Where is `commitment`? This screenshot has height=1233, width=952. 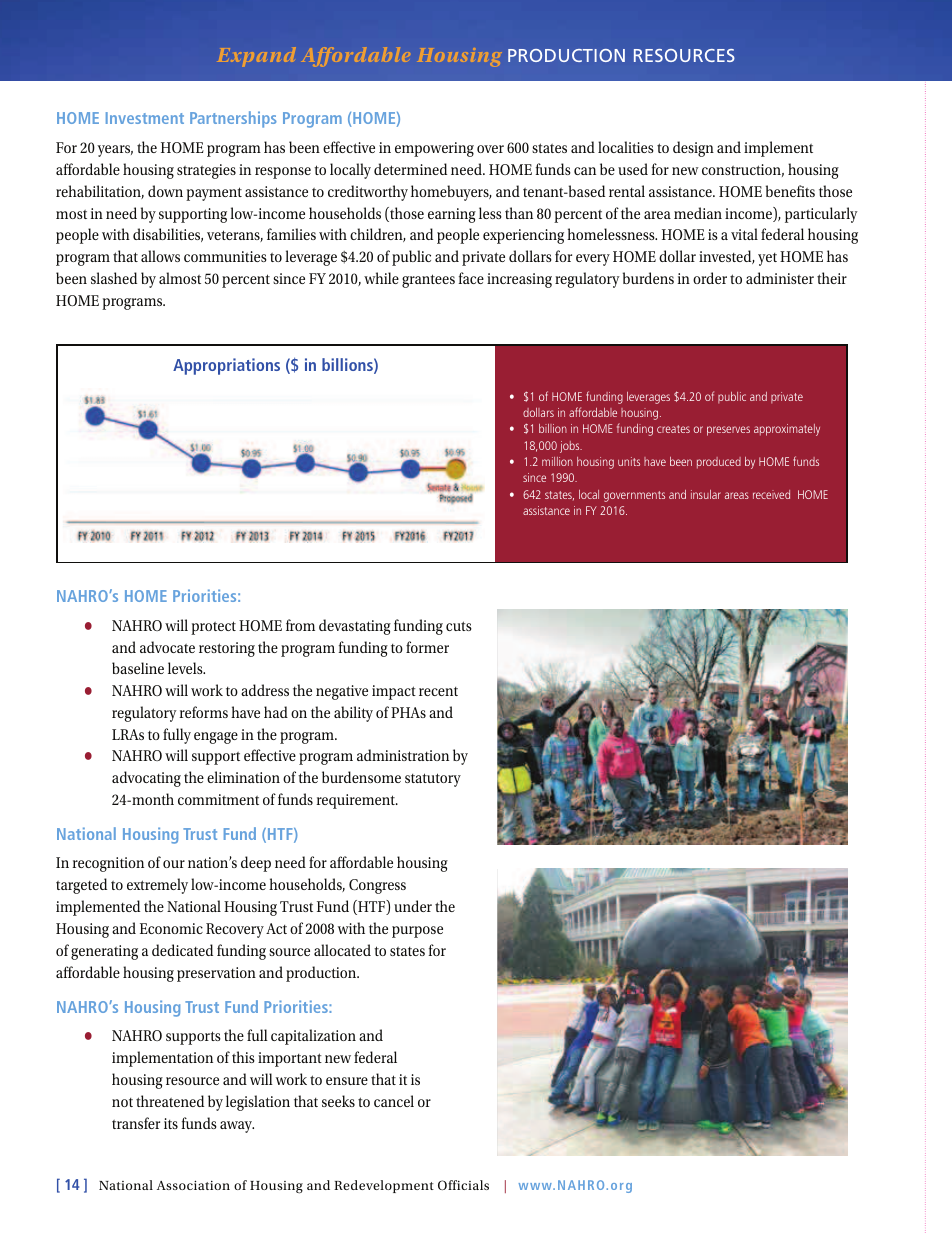 commitment is located at coordinates (218, 799).
